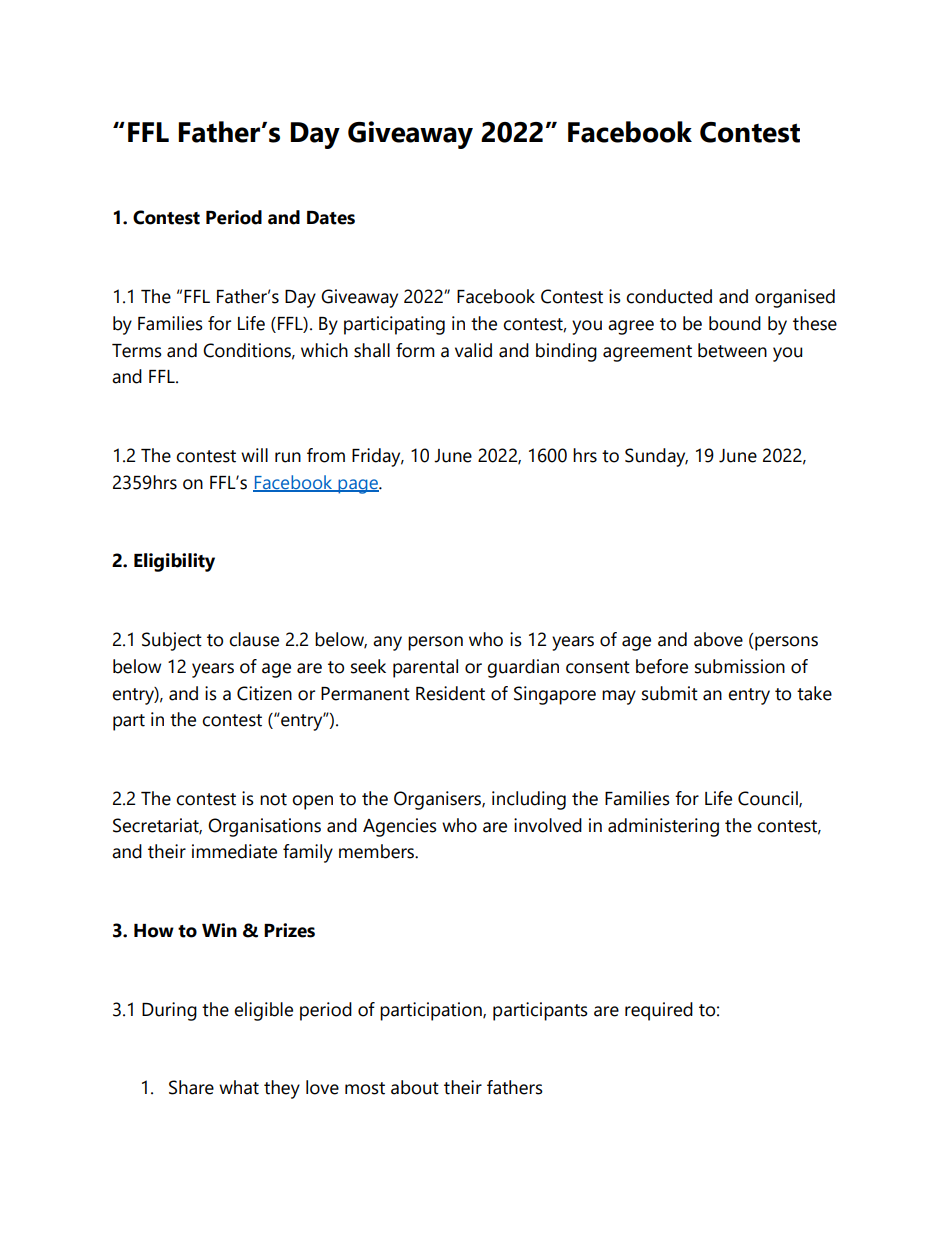 The image size is (952, 1233). Describe the element at coordinates (326, 455) in the page. I see `from` at that location.
